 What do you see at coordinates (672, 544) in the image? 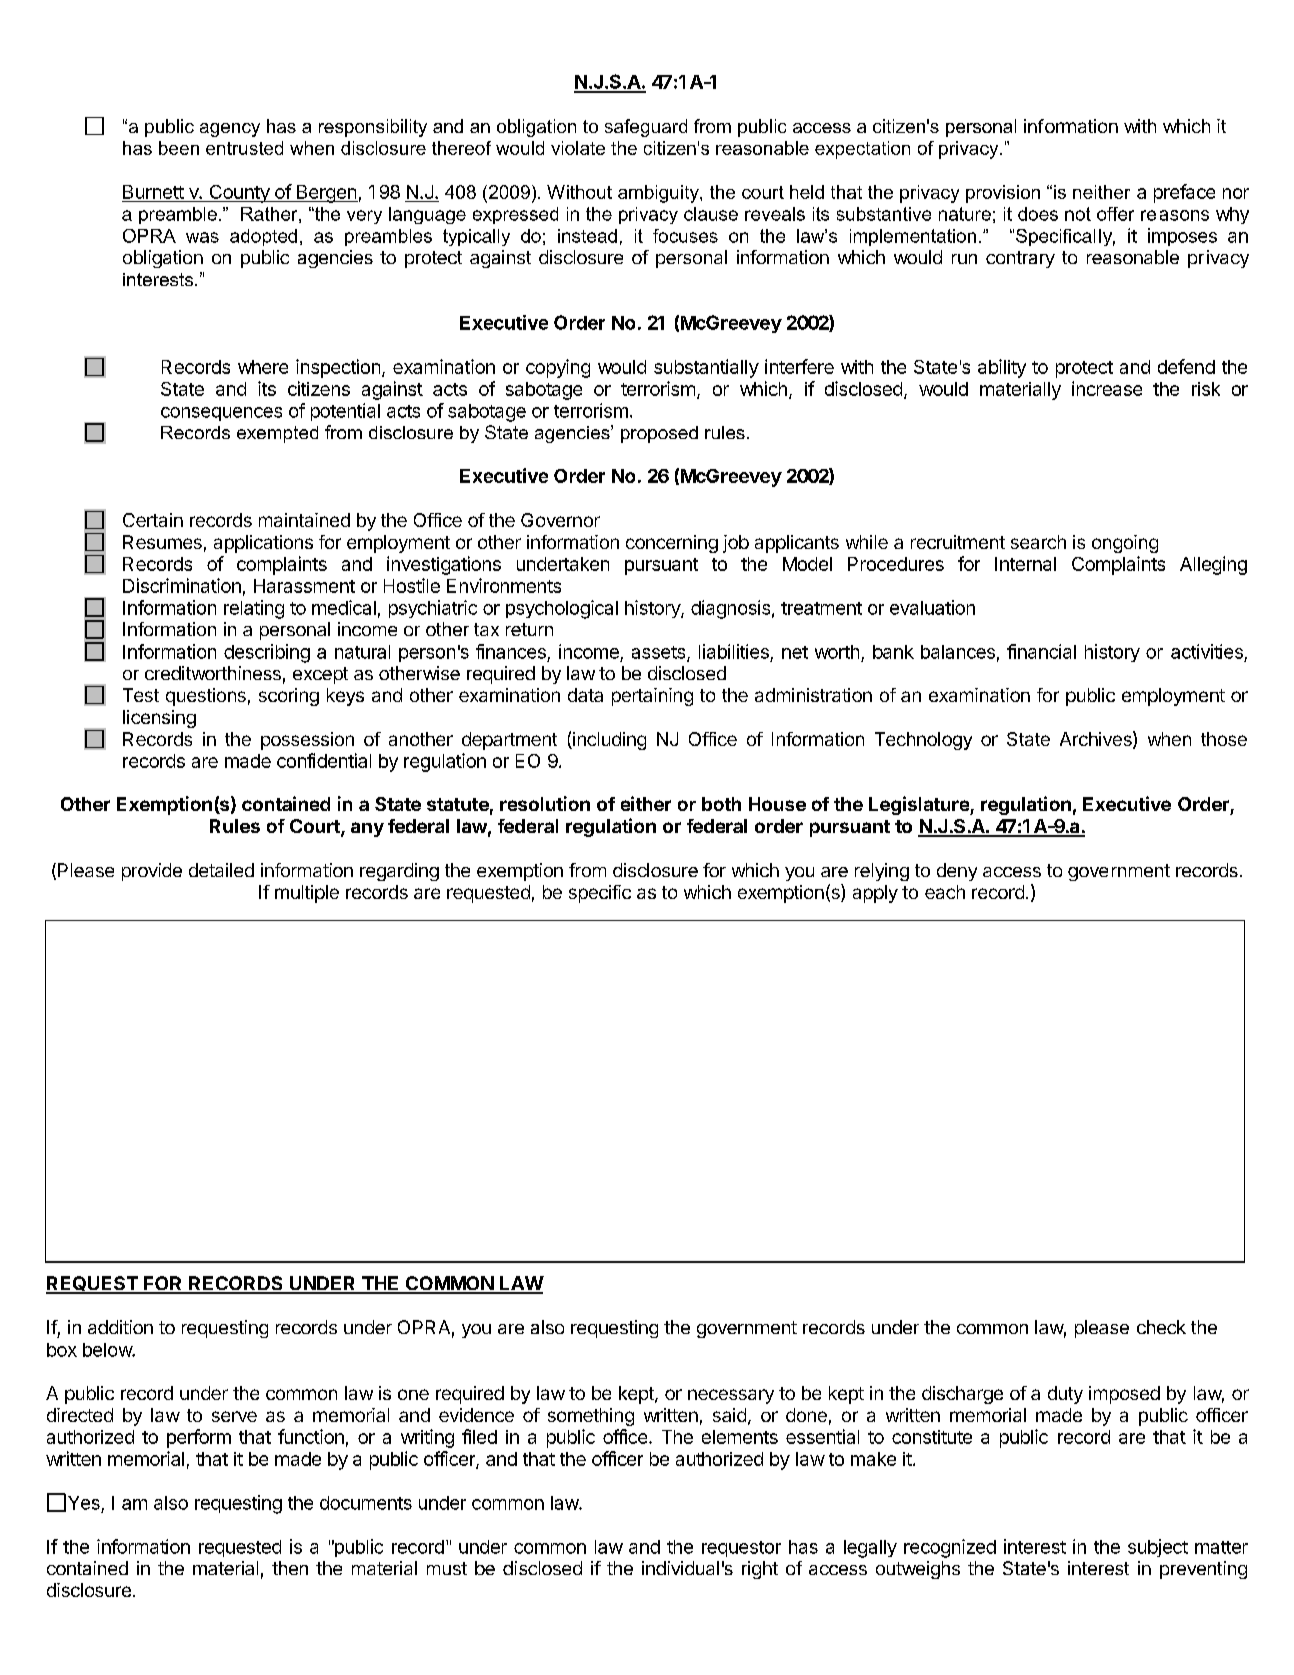
I see `concerning` at bounding box center [672, 544].
